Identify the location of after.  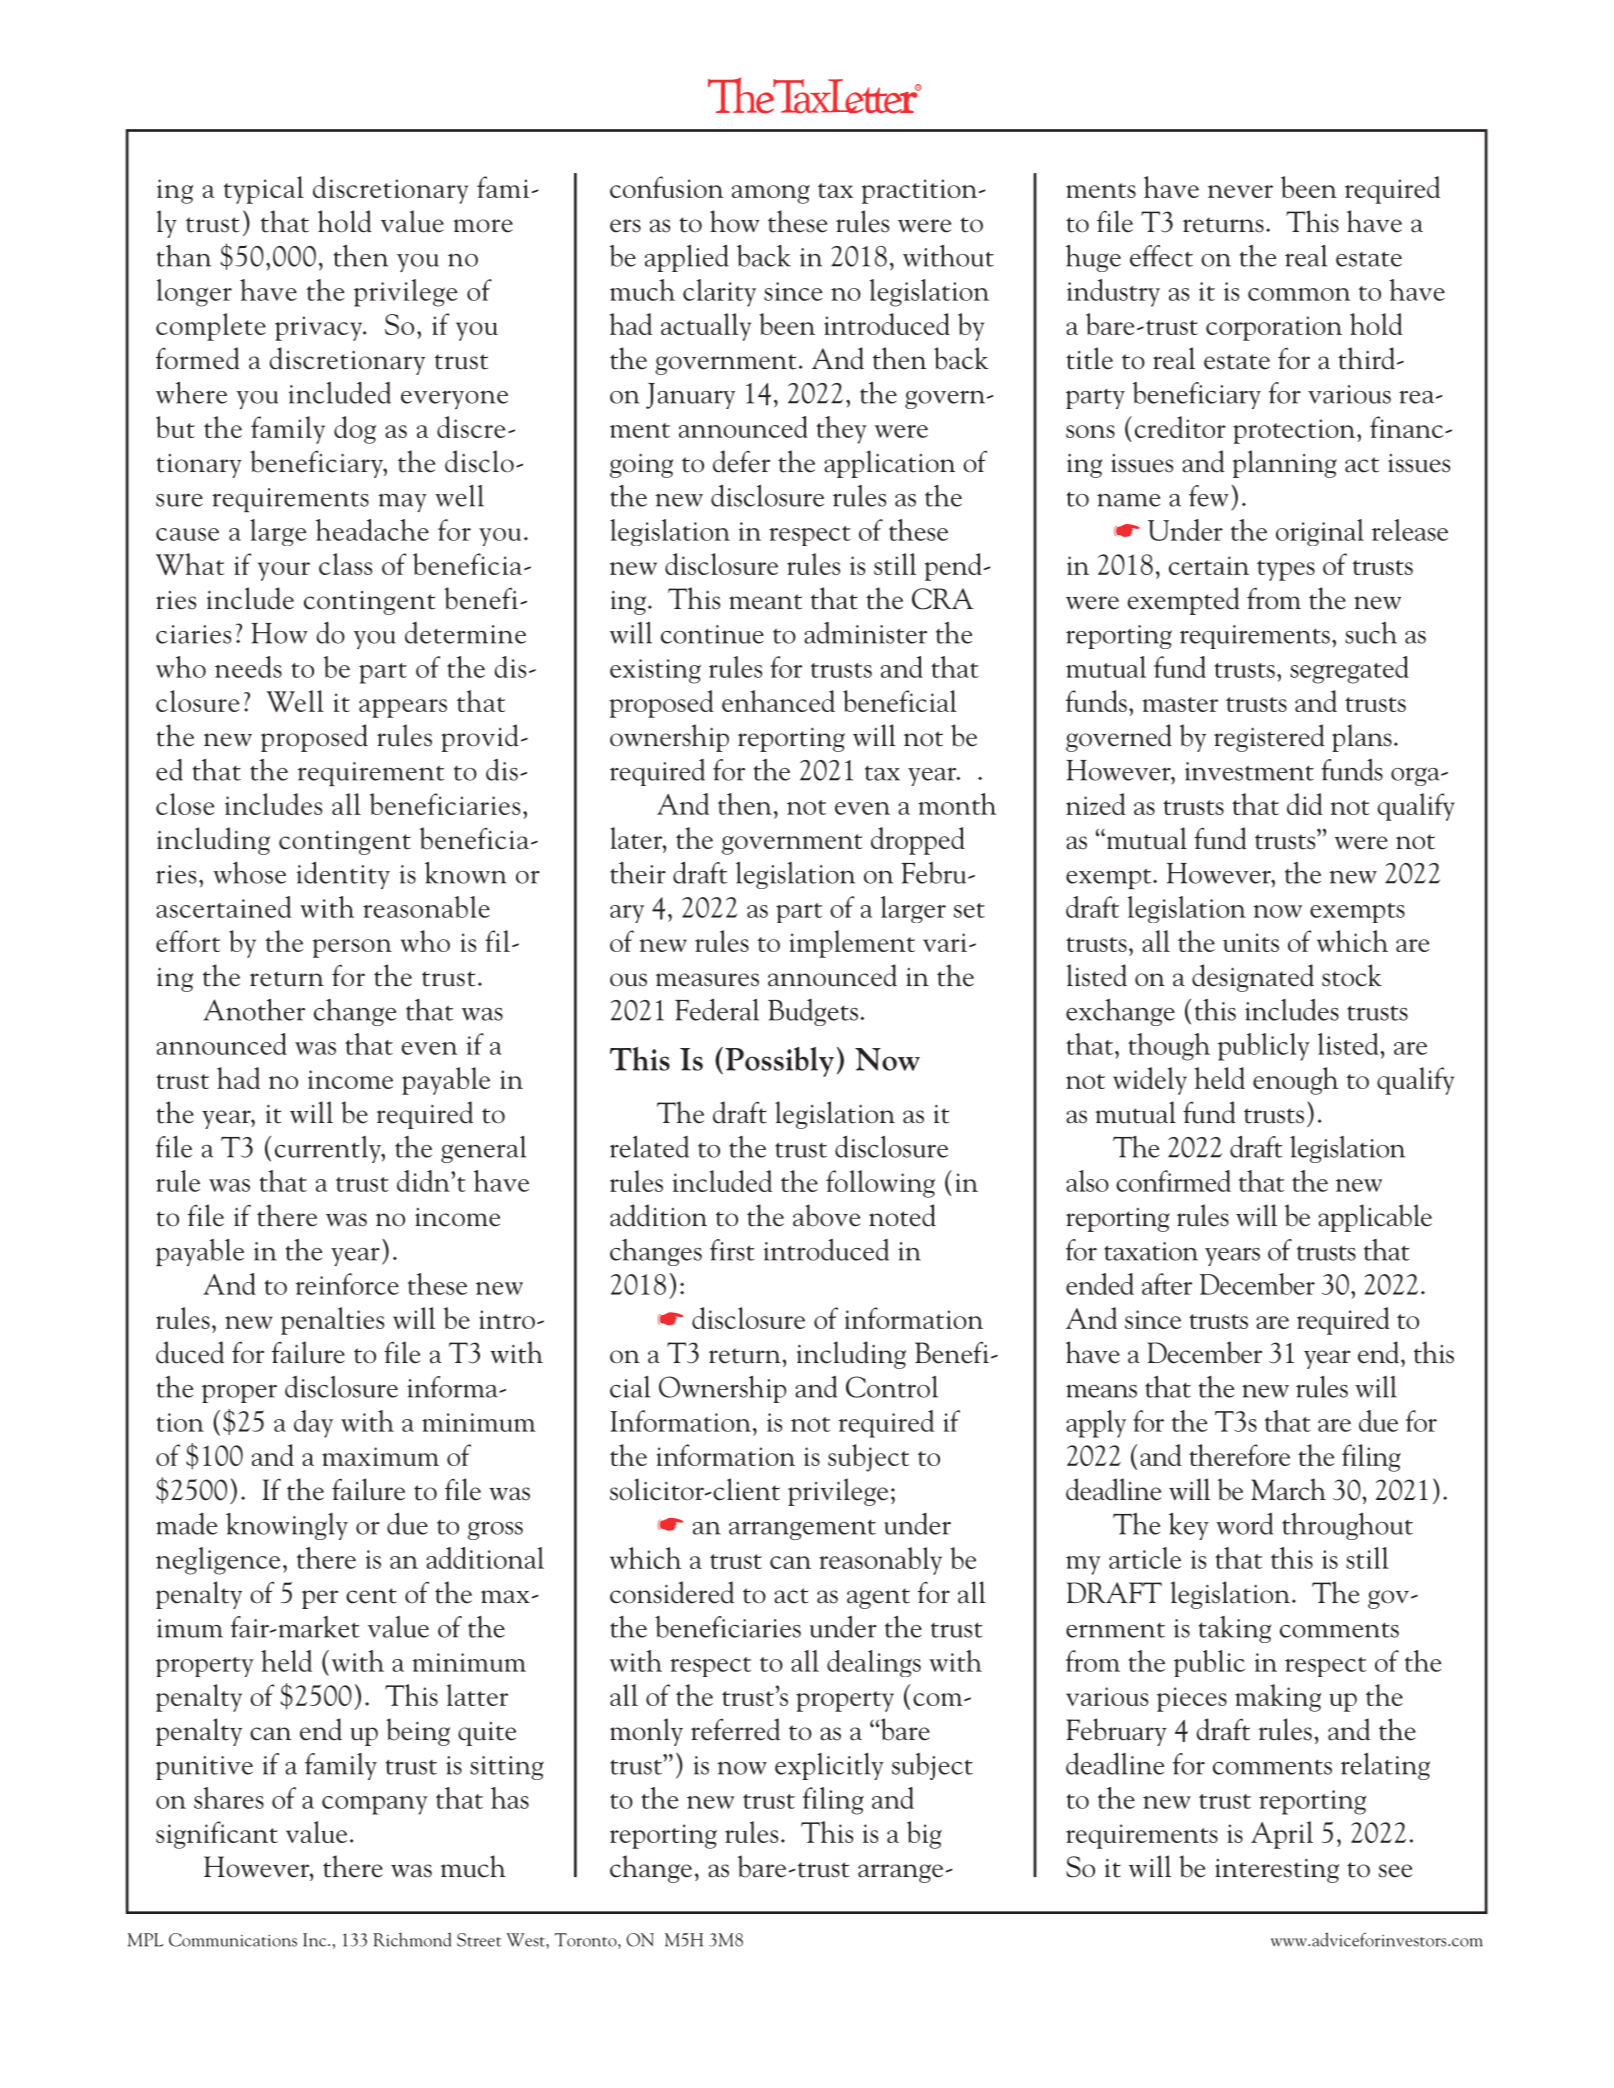
(1167, 1284).
